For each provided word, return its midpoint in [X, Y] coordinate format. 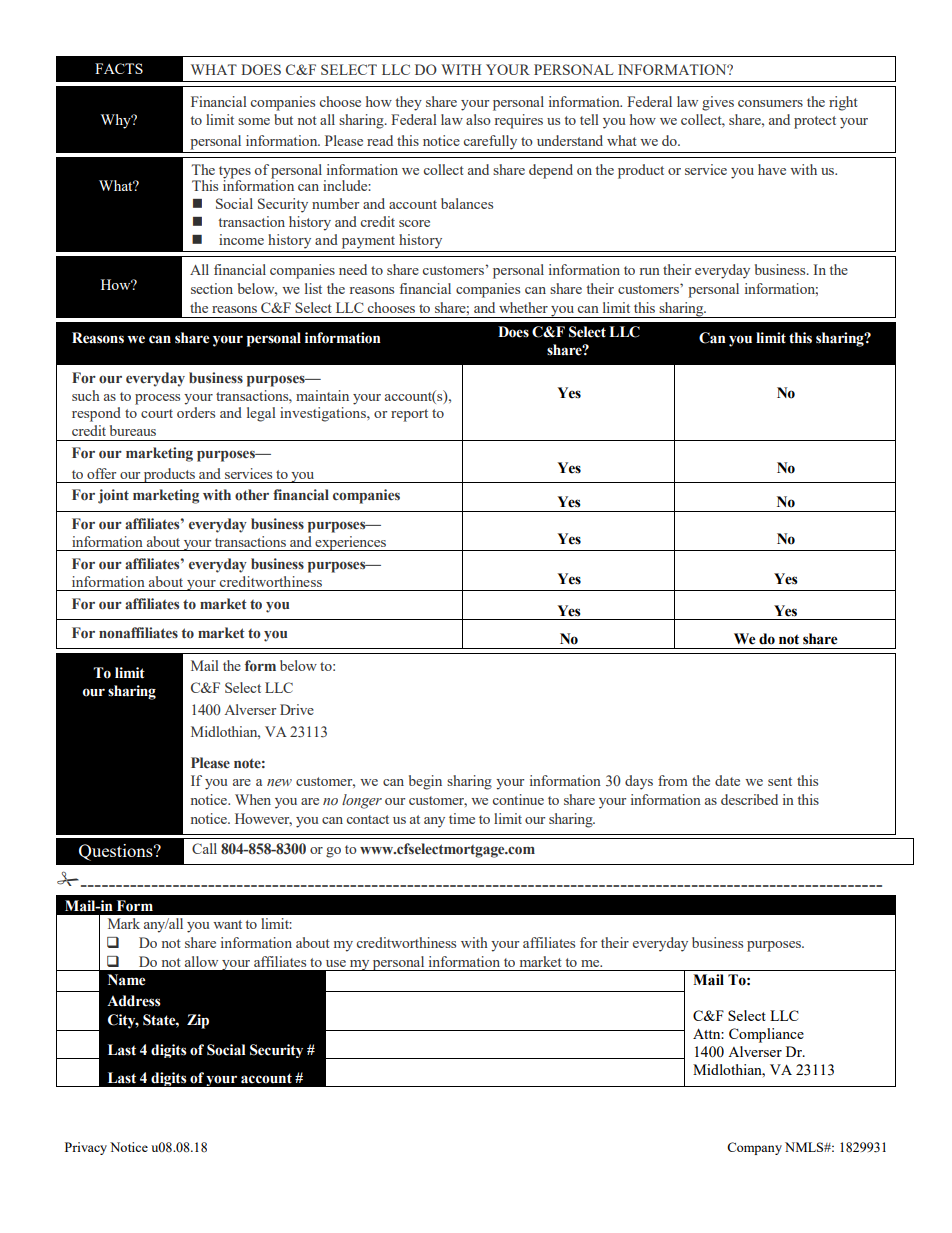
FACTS [119, 68]
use [336, 963]
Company [754, 1148]
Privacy [86, 1148]
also [478, 119]
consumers [770, 103]
